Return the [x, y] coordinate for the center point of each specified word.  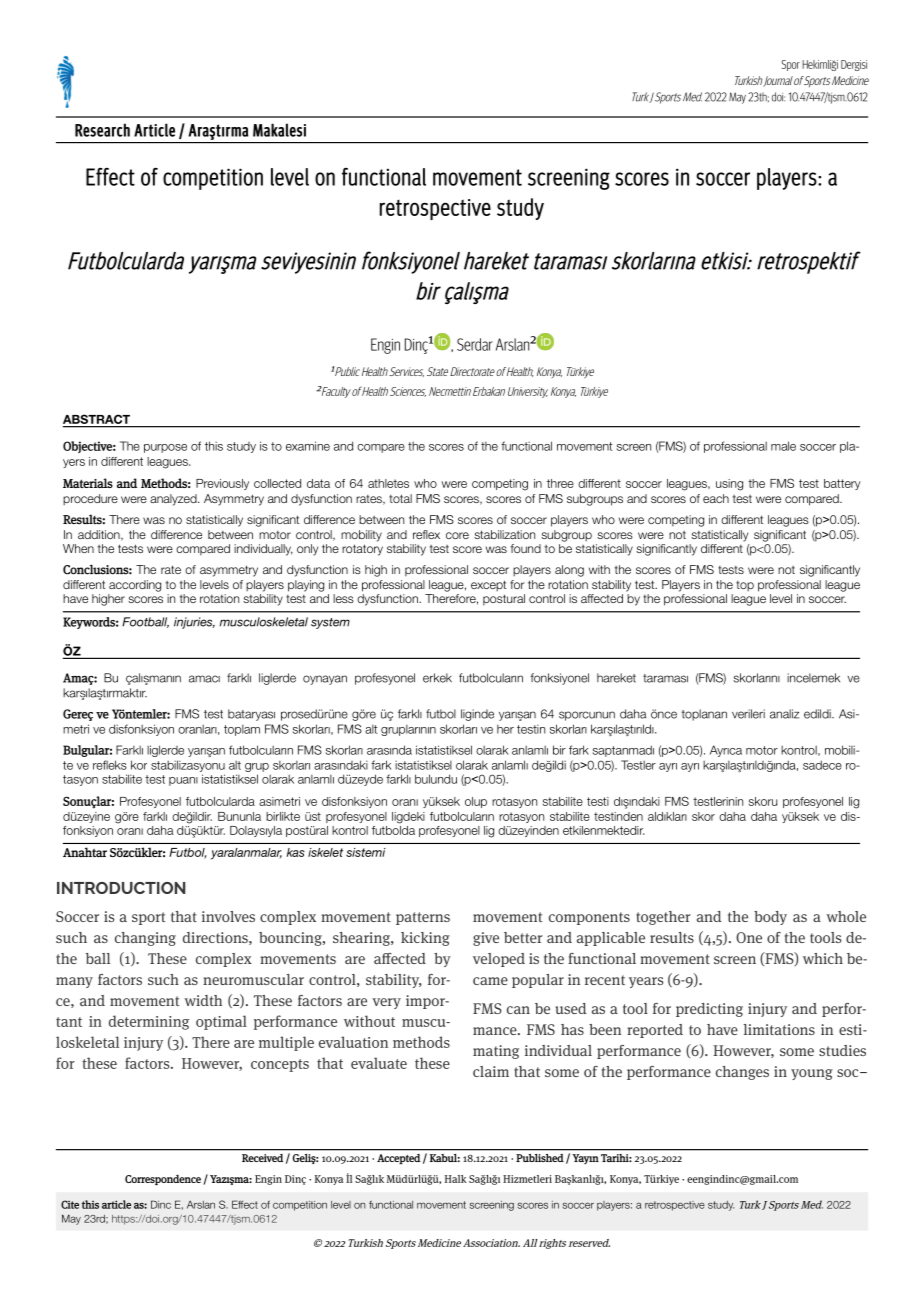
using [729, 485]
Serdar [475, 344]
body [770, 918]
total [400, 498]
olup [476, 802]
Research [102, 130]
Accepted [398, 1159]
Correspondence [163, 1180]
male [783, 446]
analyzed [174, 500]
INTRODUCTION [121, 888]
